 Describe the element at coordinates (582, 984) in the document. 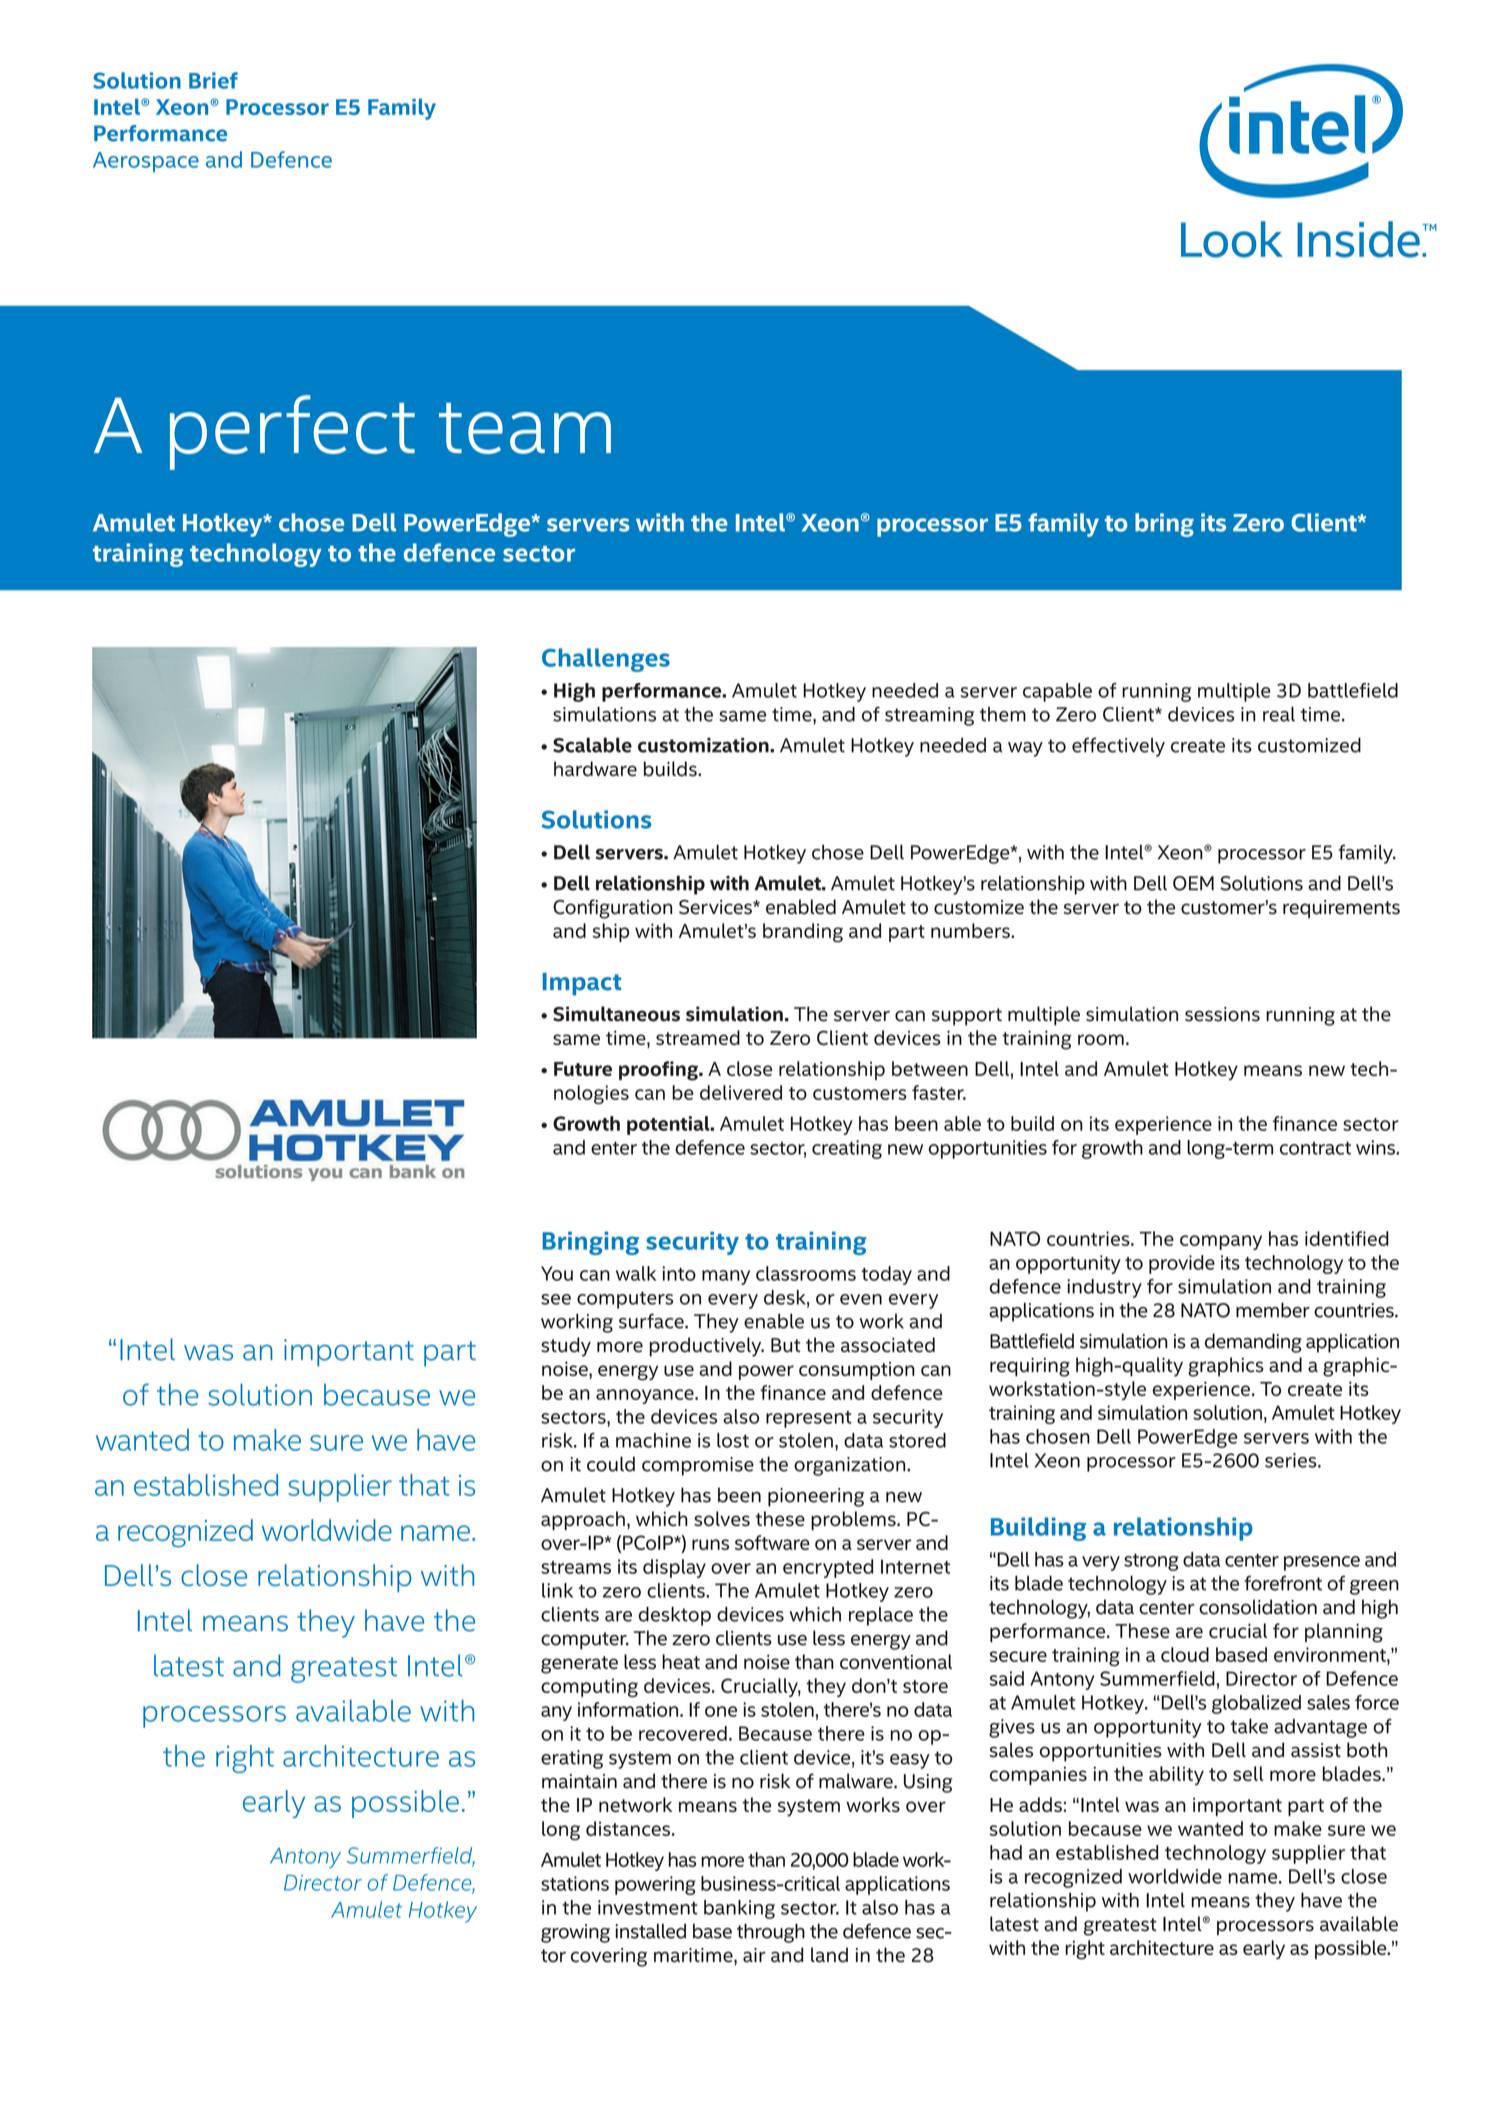

I see `Impact` at that location.
